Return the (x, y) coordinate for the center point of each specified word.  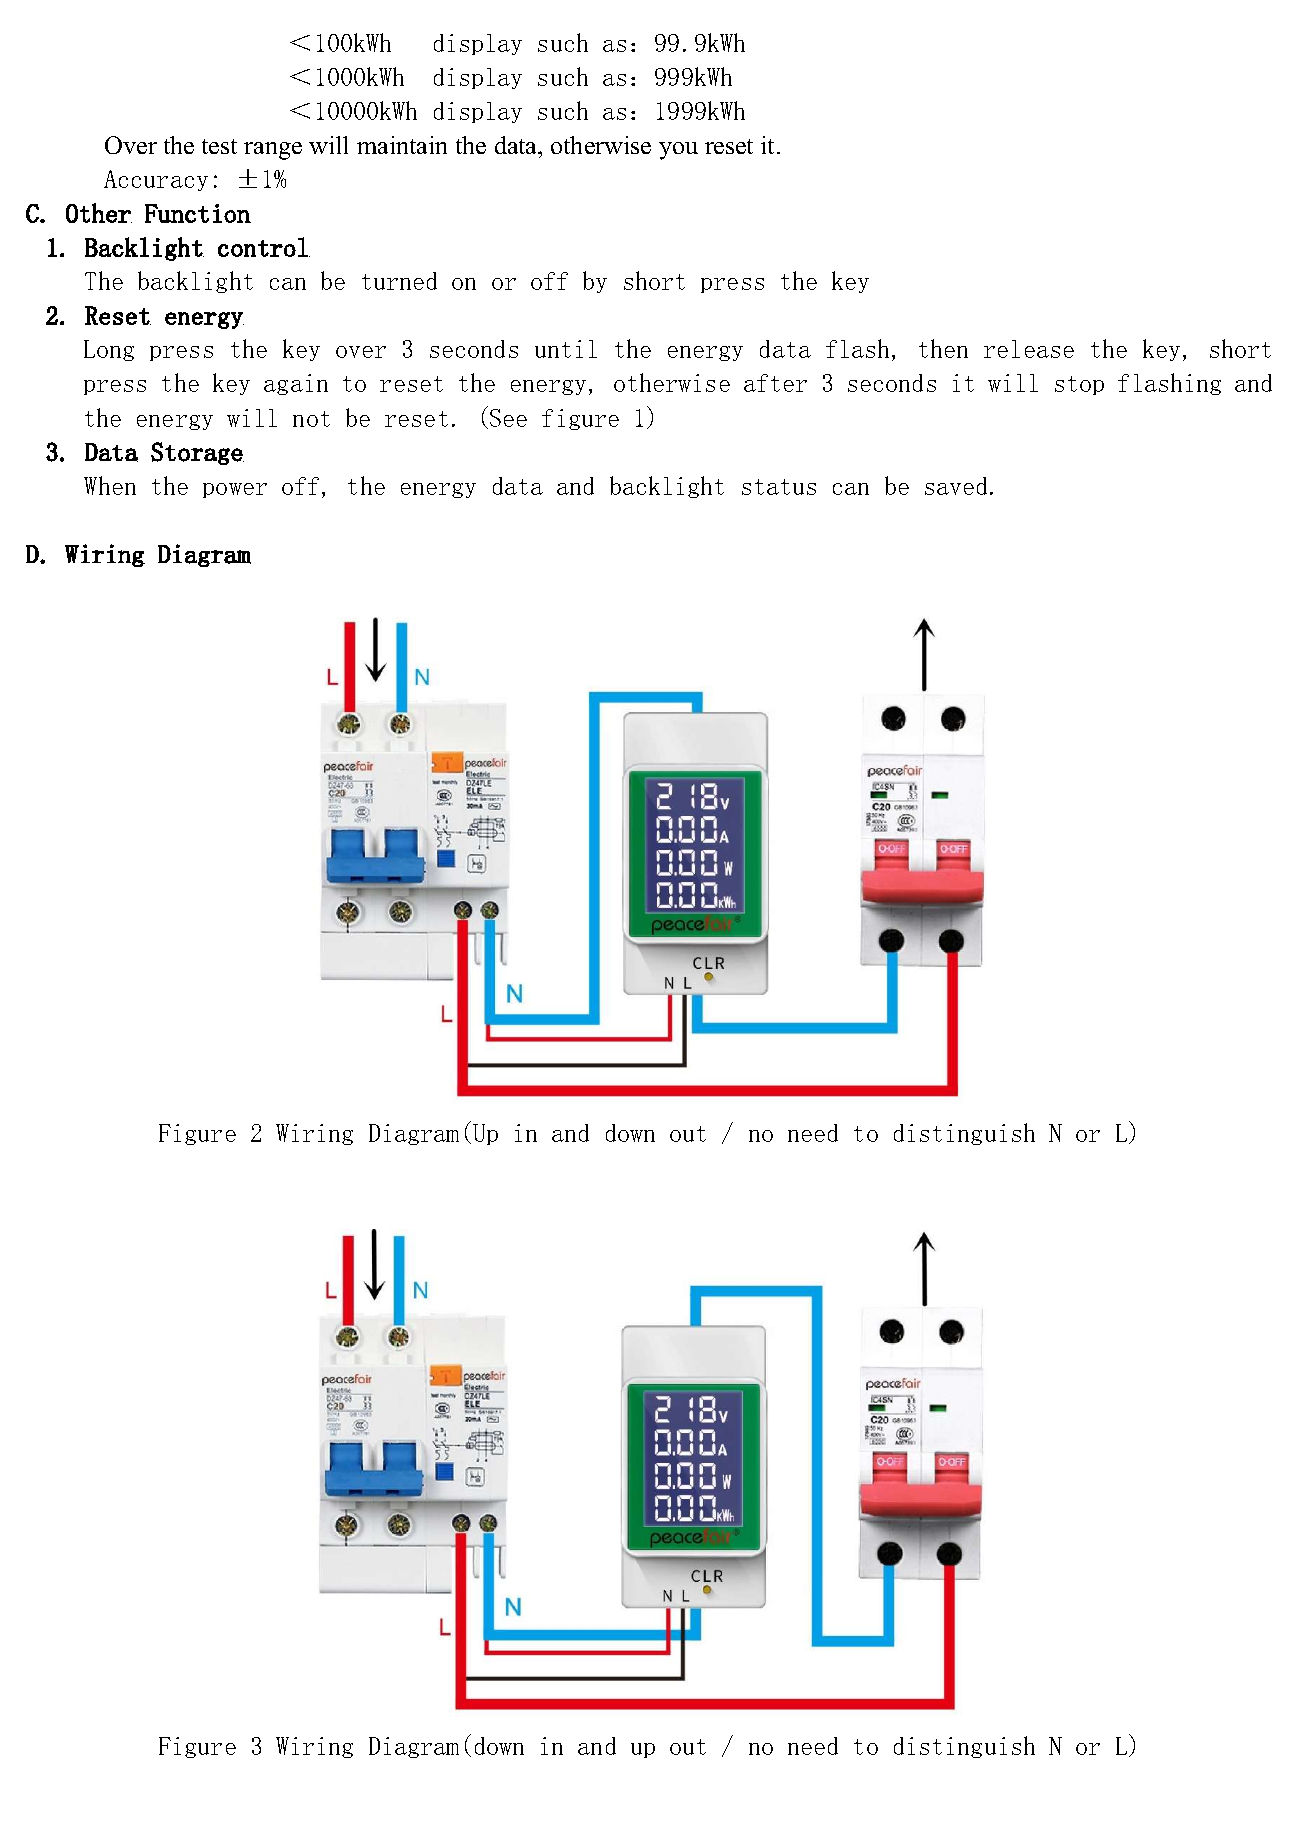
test (219, 146)
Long (109, 350)
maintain (402, 145)
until (566, 349)
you (678, 151)
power (235, 490)
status (779, 487)
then (943, 348)
